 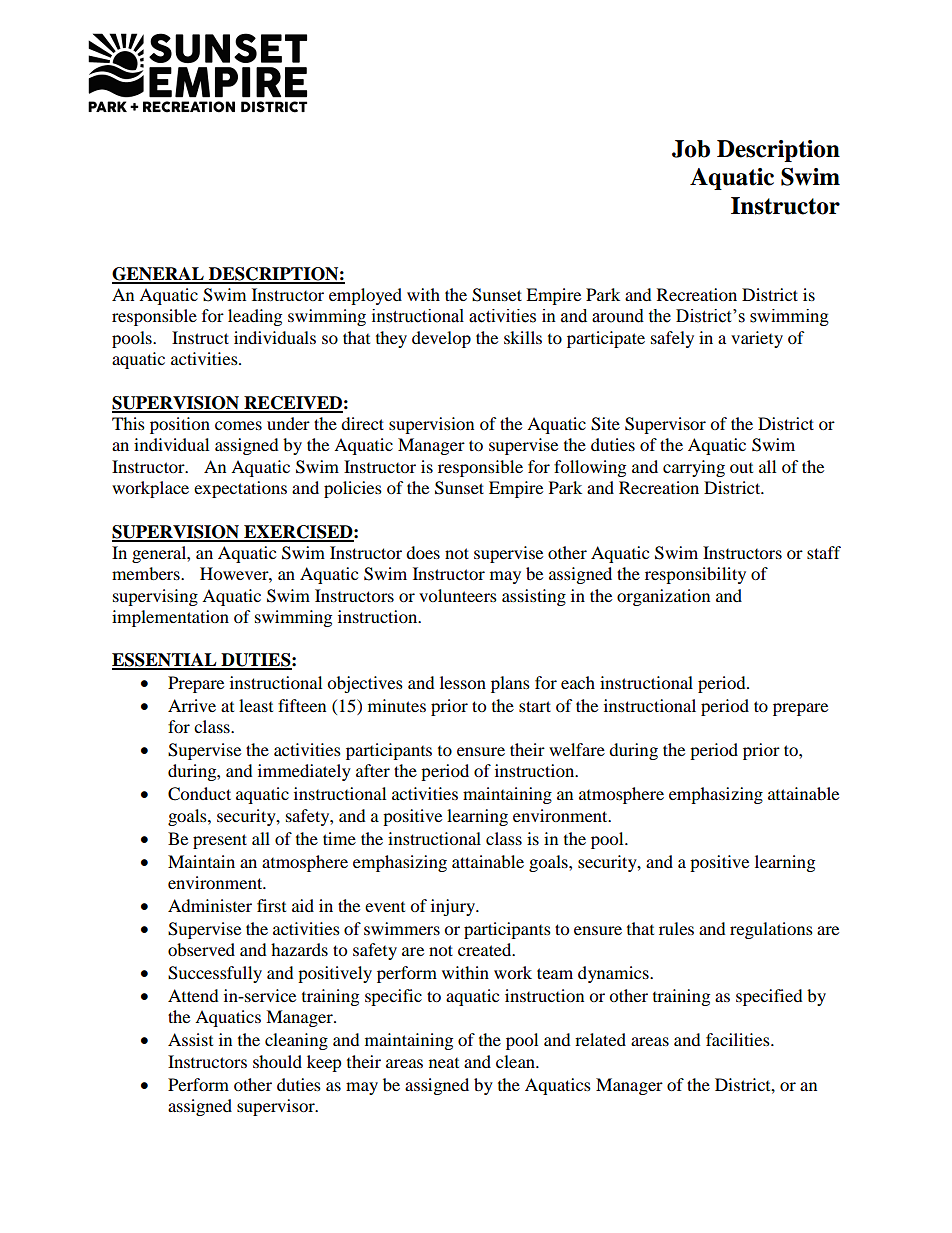 What do you see at coordinates (255, 317) in the image?
I see `leading` at bounding box center [255, 317].
